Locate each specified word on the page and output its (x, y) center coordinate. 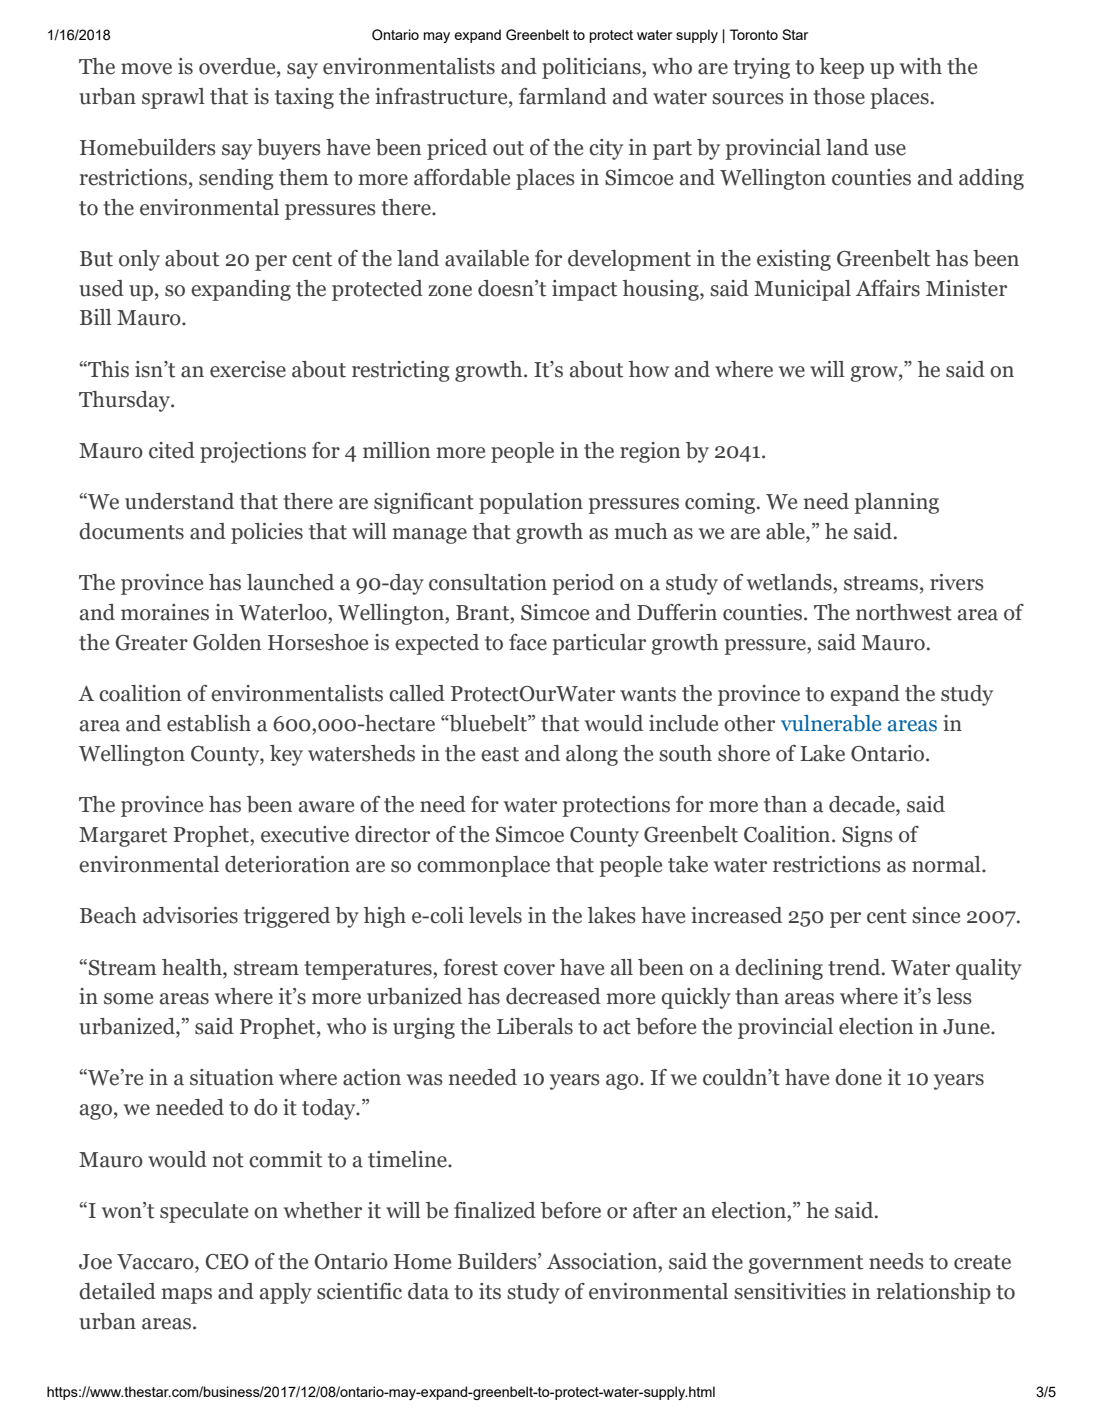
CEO (227, 1262)
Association (603, 1261)
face (528, 642)
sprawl (173, 98)
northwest (904, 612)
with (921, 66)
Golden (227, 642)
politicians (592, 68)
